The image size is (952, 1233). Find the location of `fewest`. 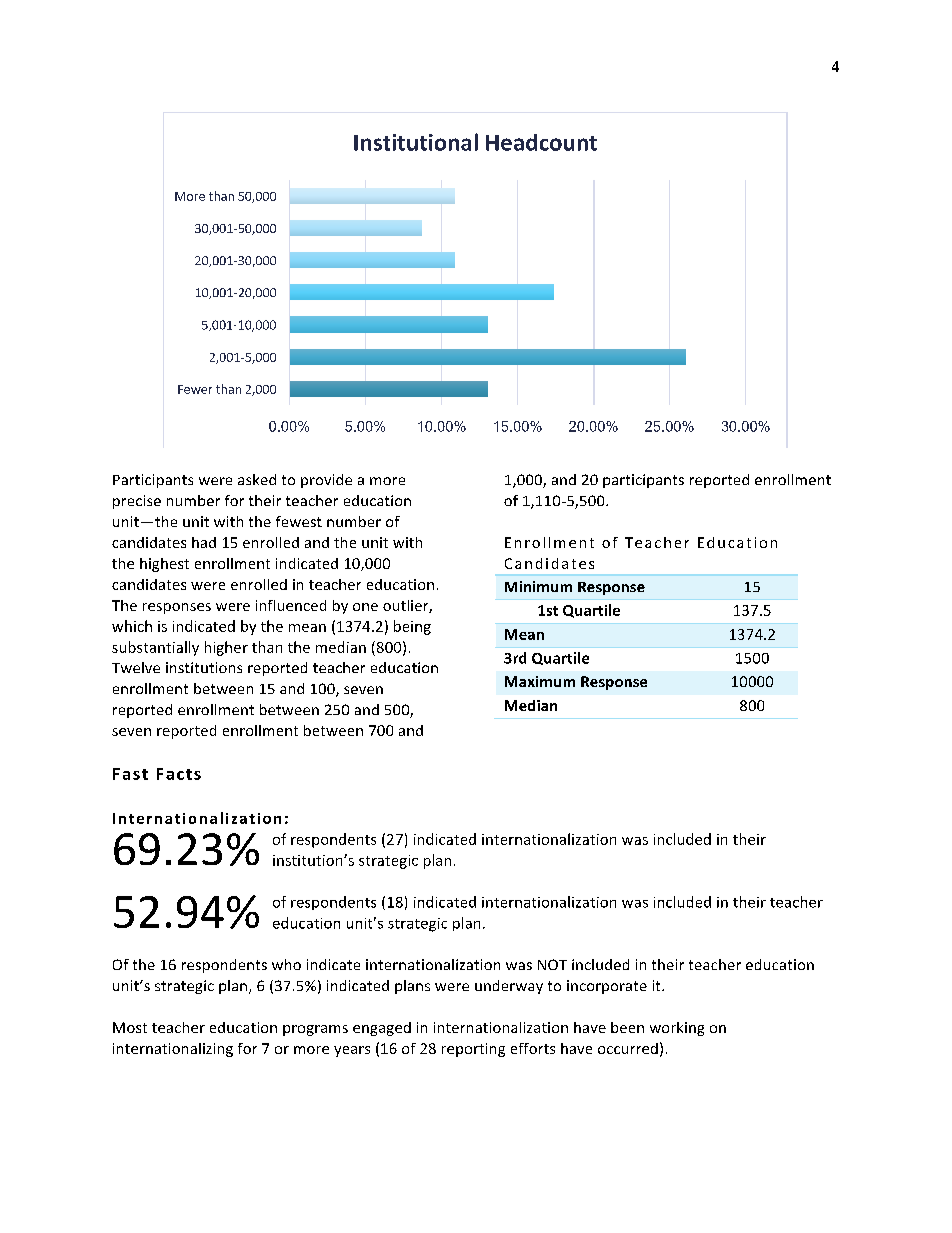

fewest is located at coordinates (299, 521).
